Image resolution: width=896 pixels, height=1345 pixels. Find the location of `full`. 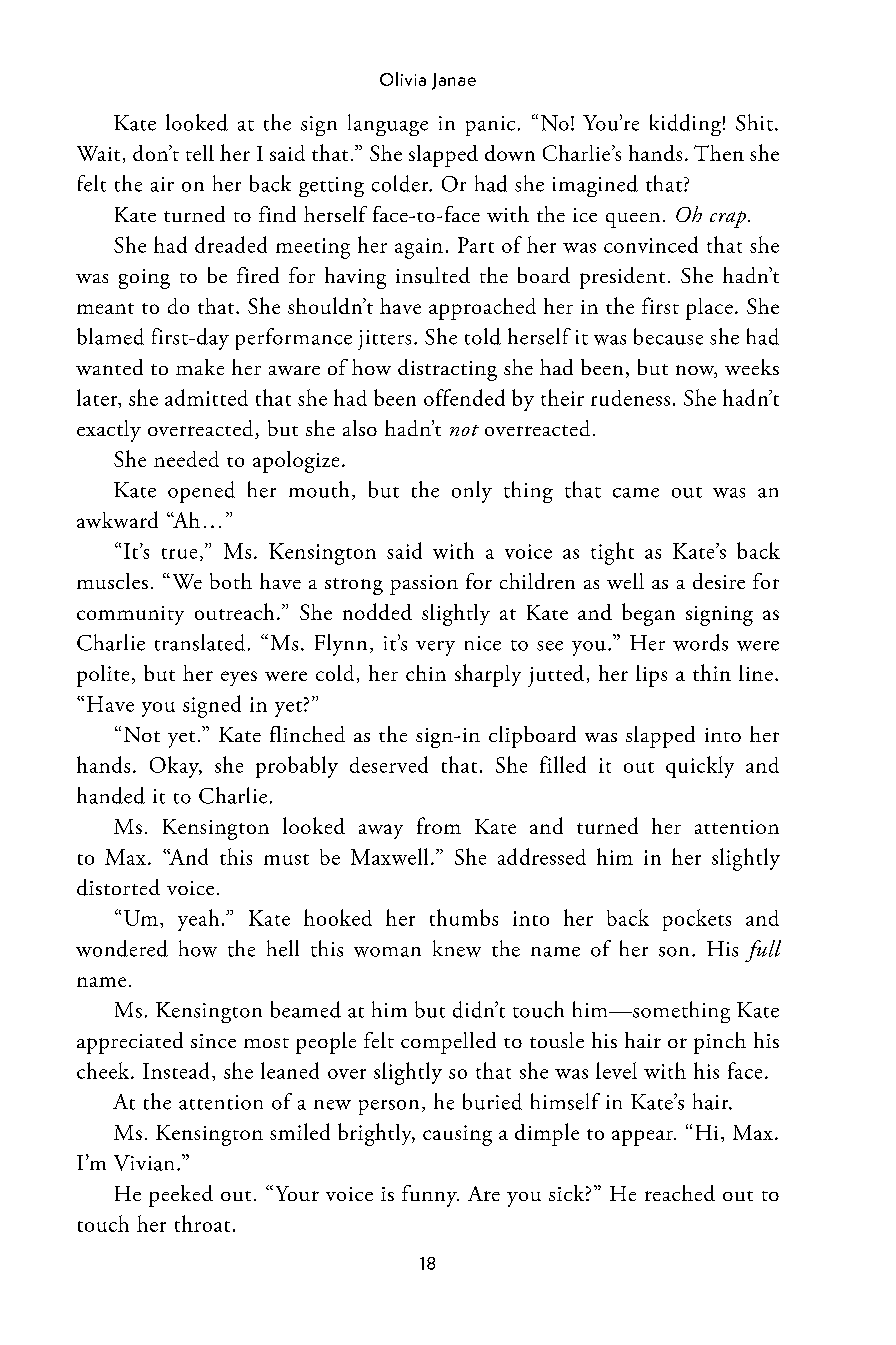

full is located at coordinates (763, 951).
